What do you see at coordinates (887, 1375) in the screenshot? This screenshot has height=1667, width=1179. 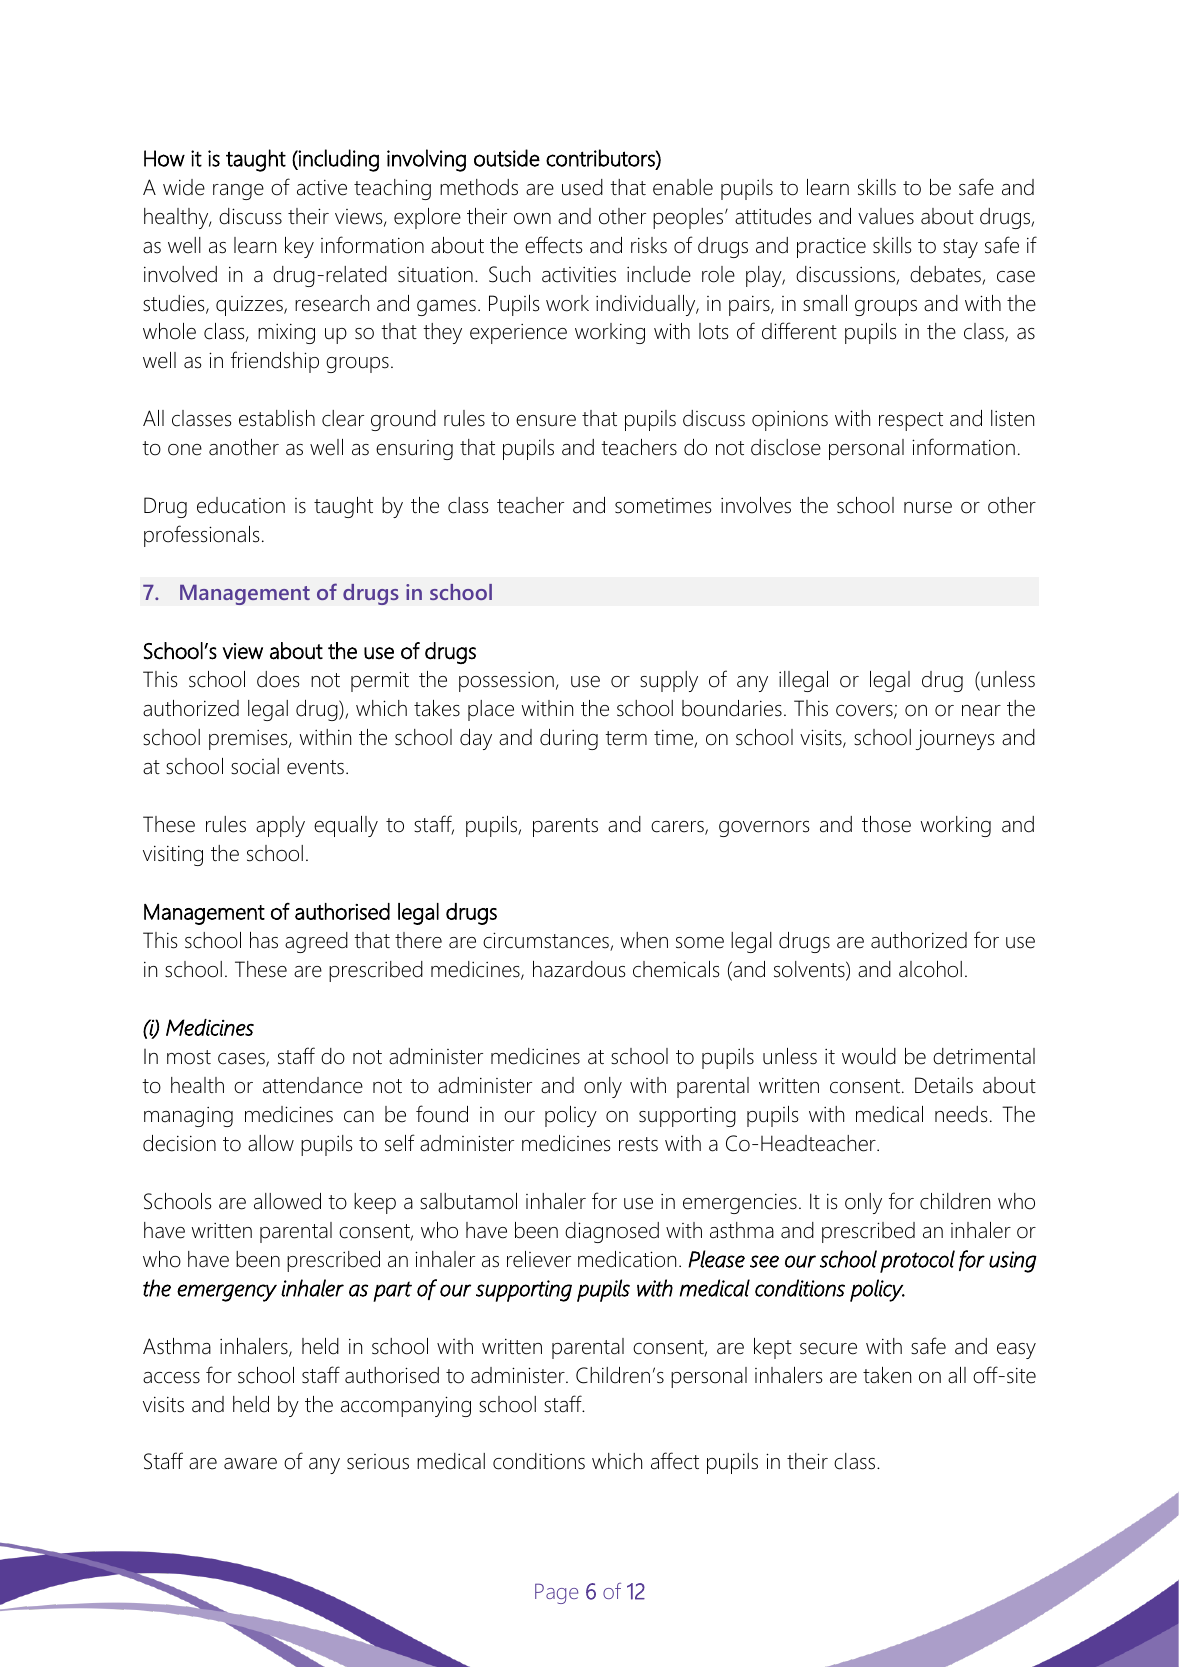 I see `taken` at bounding box center [887, 1375].
